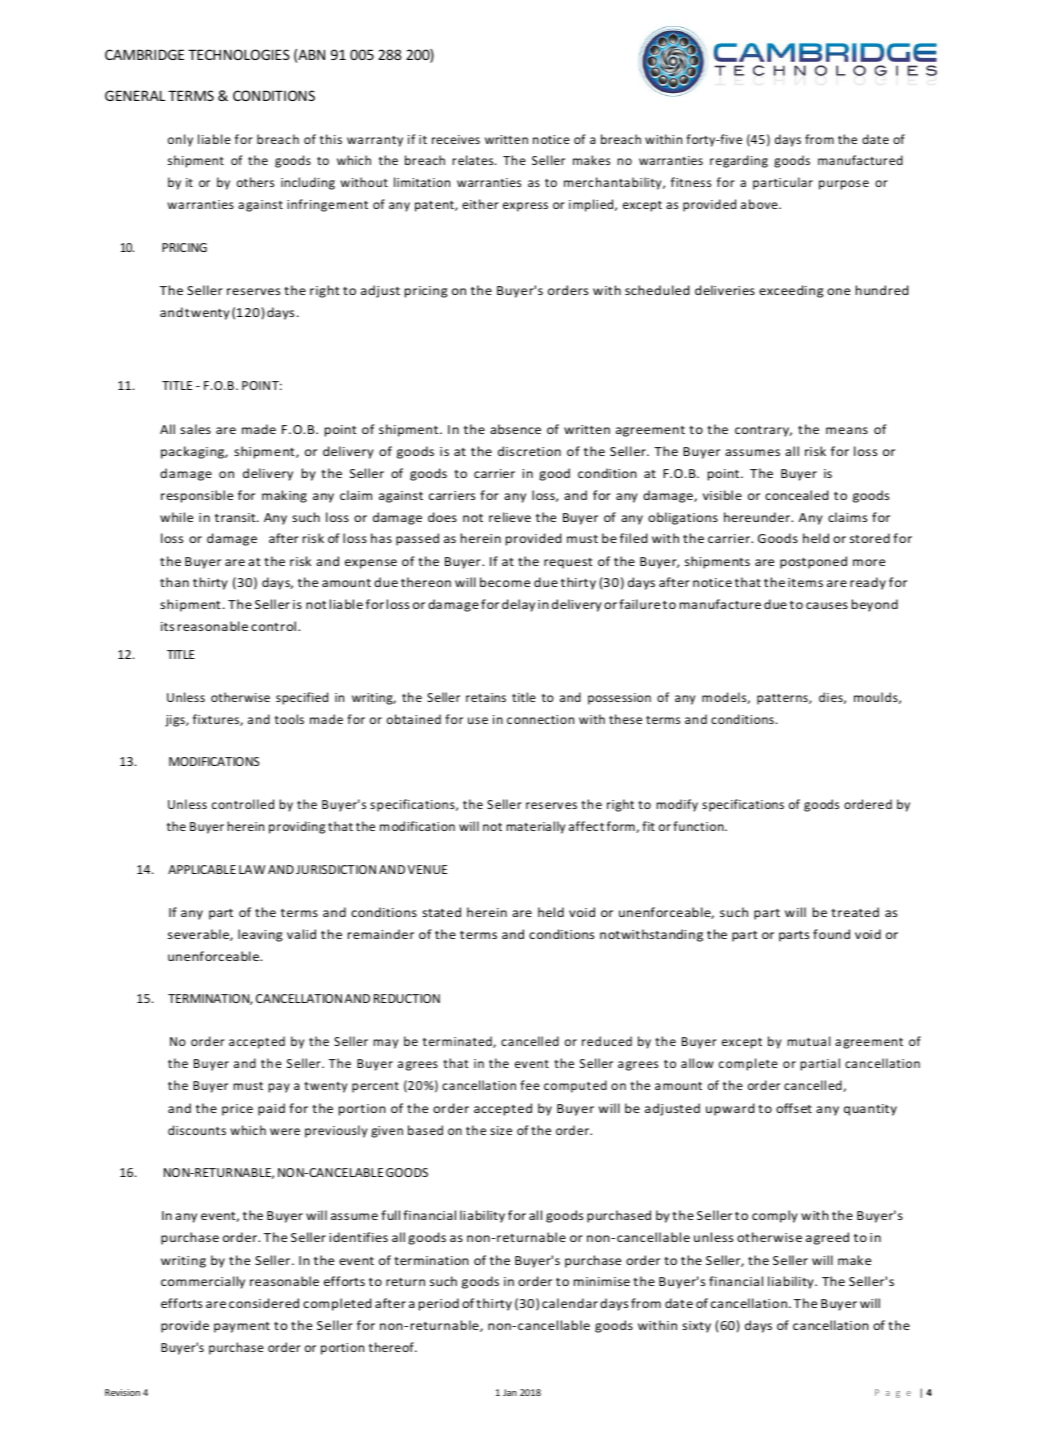  I want to click on TECHNOLOGIES, so click(239, 54).
